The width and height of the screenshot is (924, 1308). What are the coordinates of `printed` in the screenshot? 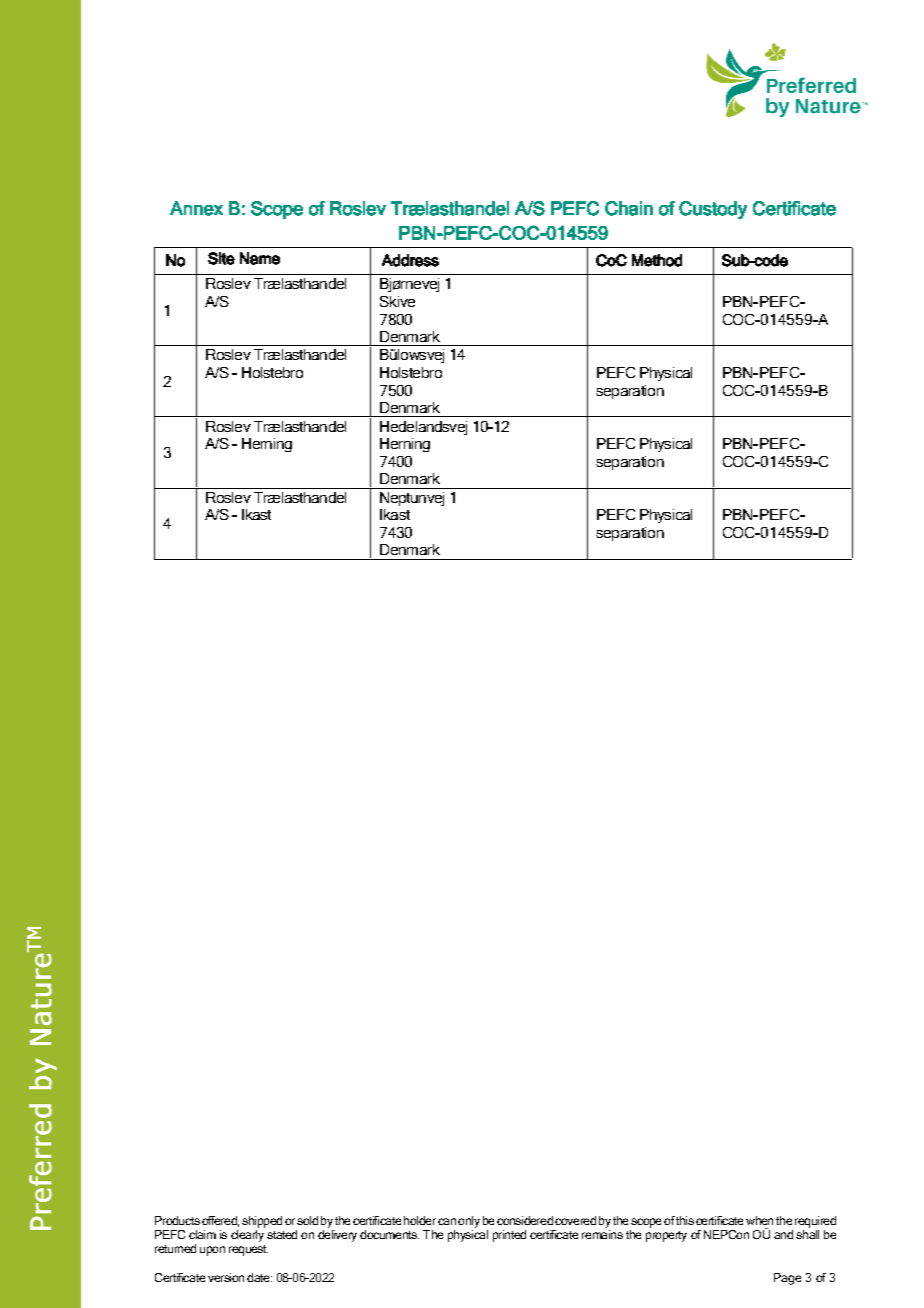 It's located at (509, 1236).
